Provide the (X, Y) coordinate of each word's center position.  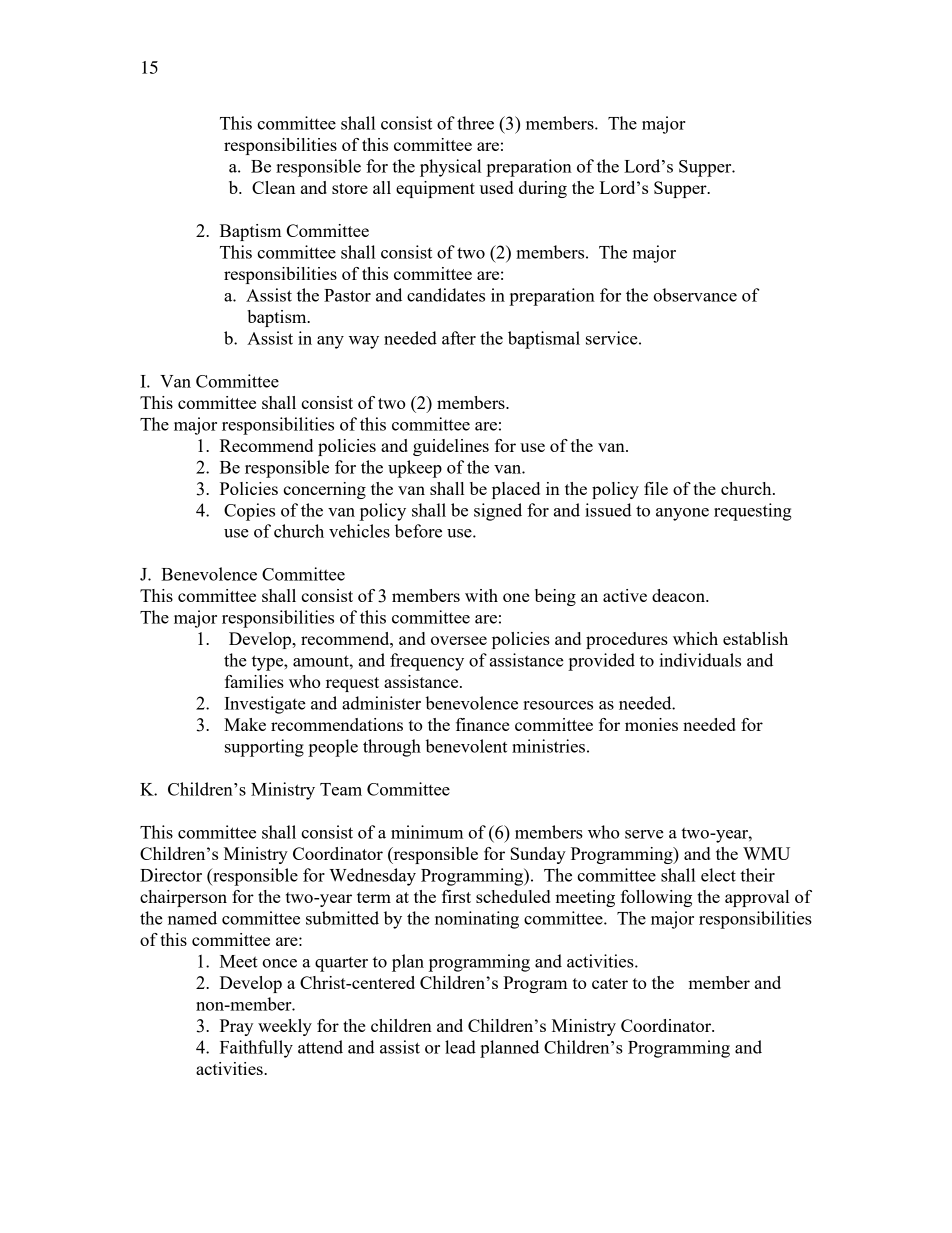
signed (498, 512)
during (543, 189)
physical (450, 168)
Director (171, 875)
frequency (427, 662)
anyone (682, 514)
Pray (236, 1027)
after (459, 338)
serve (644, 834)
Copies (249, 512)
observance (695, 295)
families (254, 681)
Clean (273, 187)
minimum (427, 832)
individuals (700, 660)
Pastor (347, 295)
